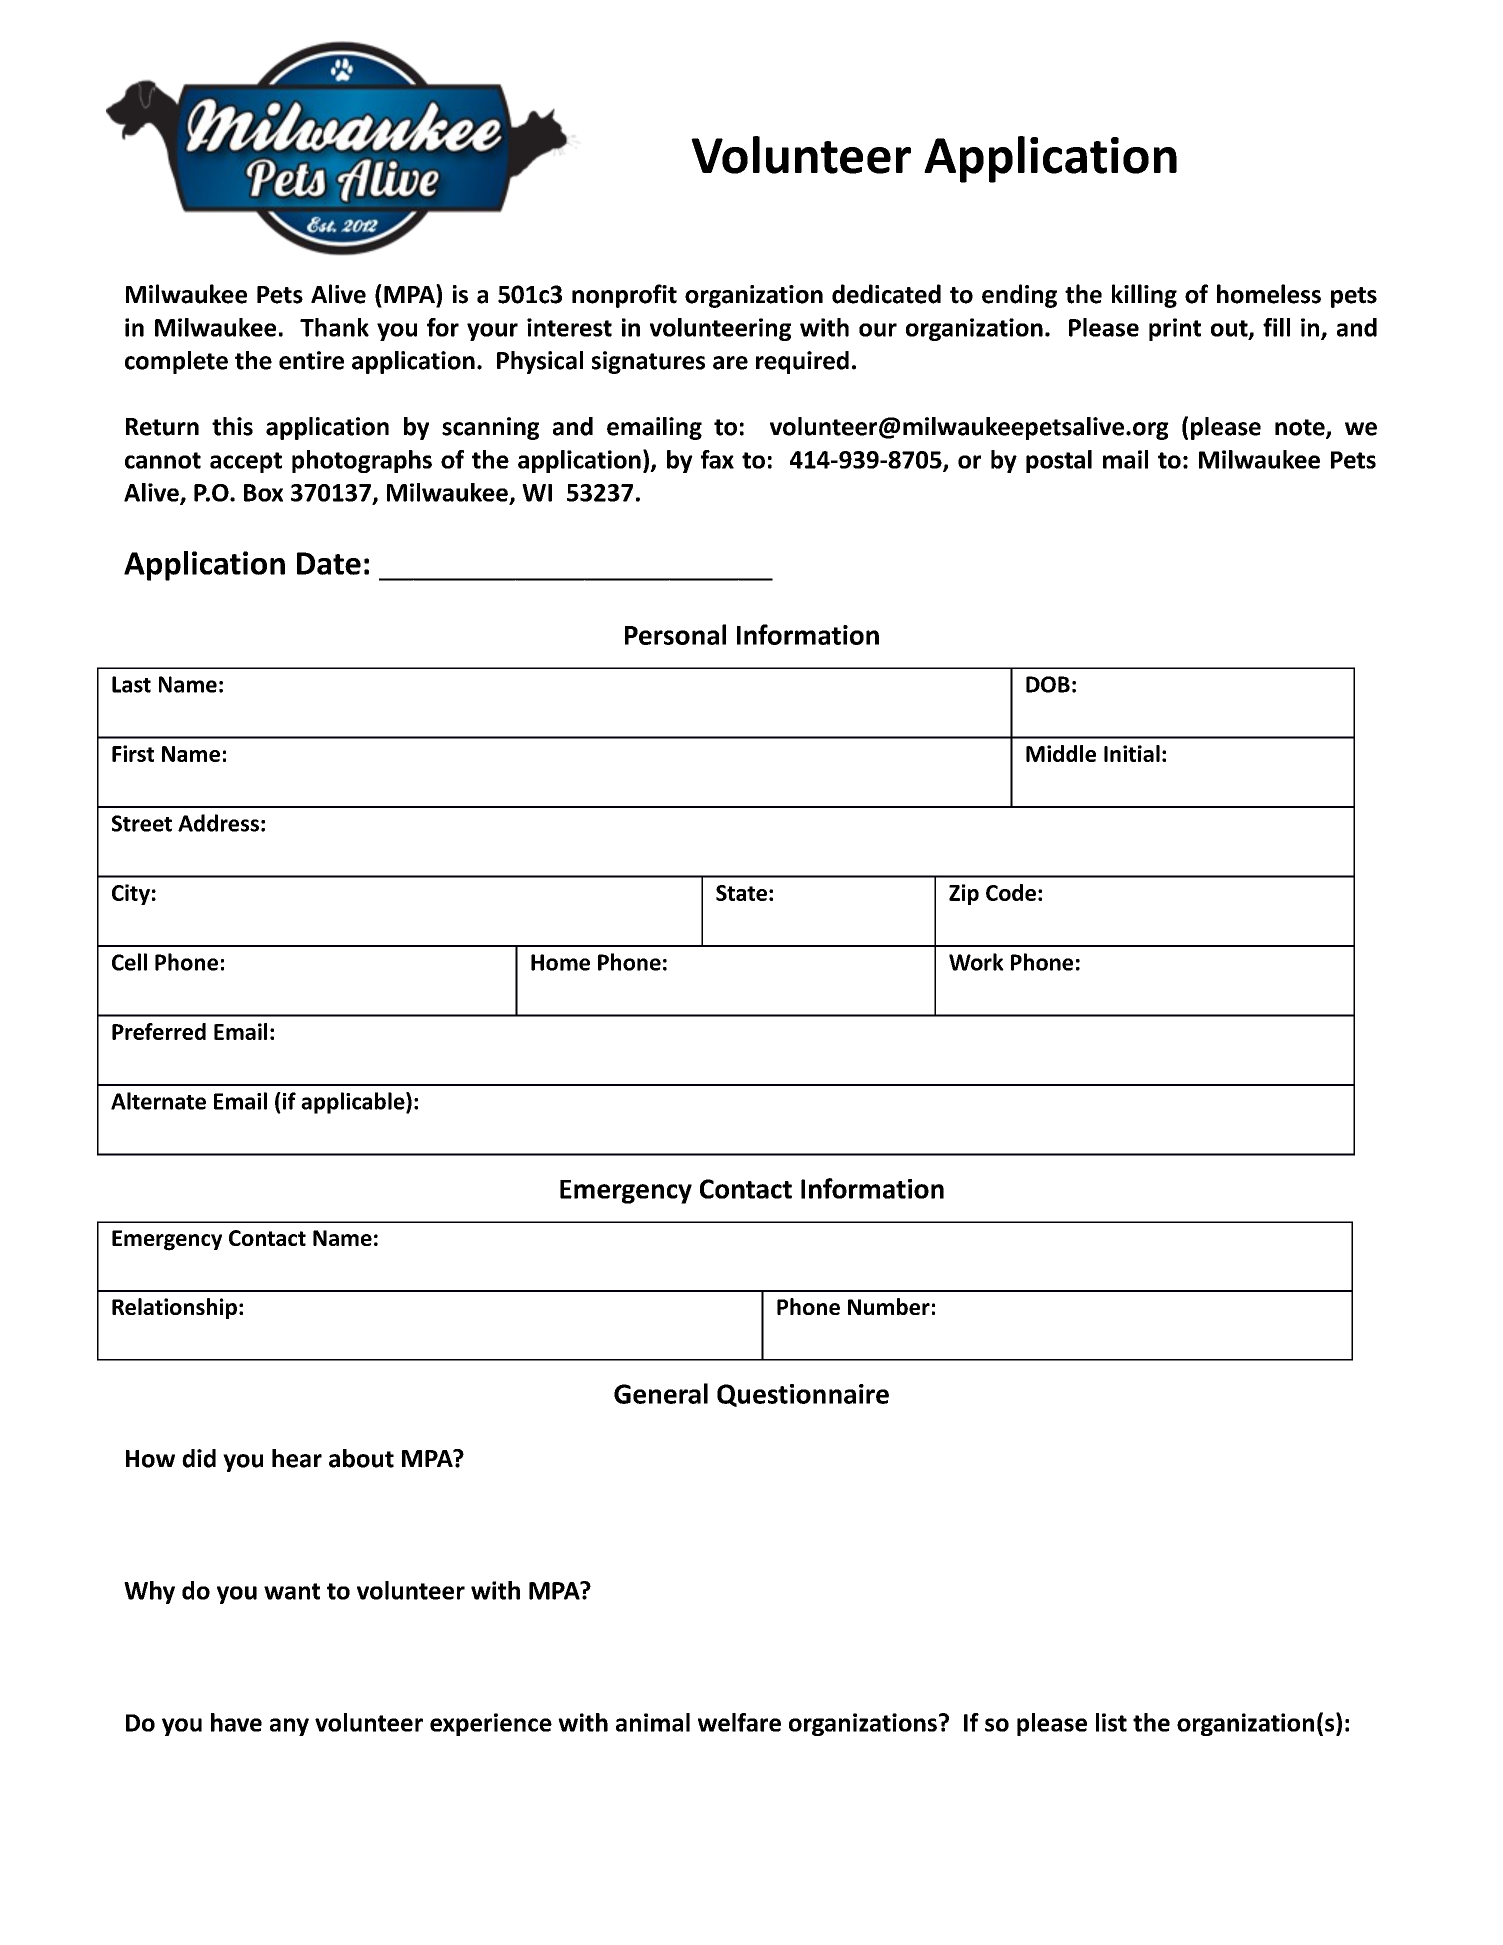  I want to click on print, so click(1175, 329).
